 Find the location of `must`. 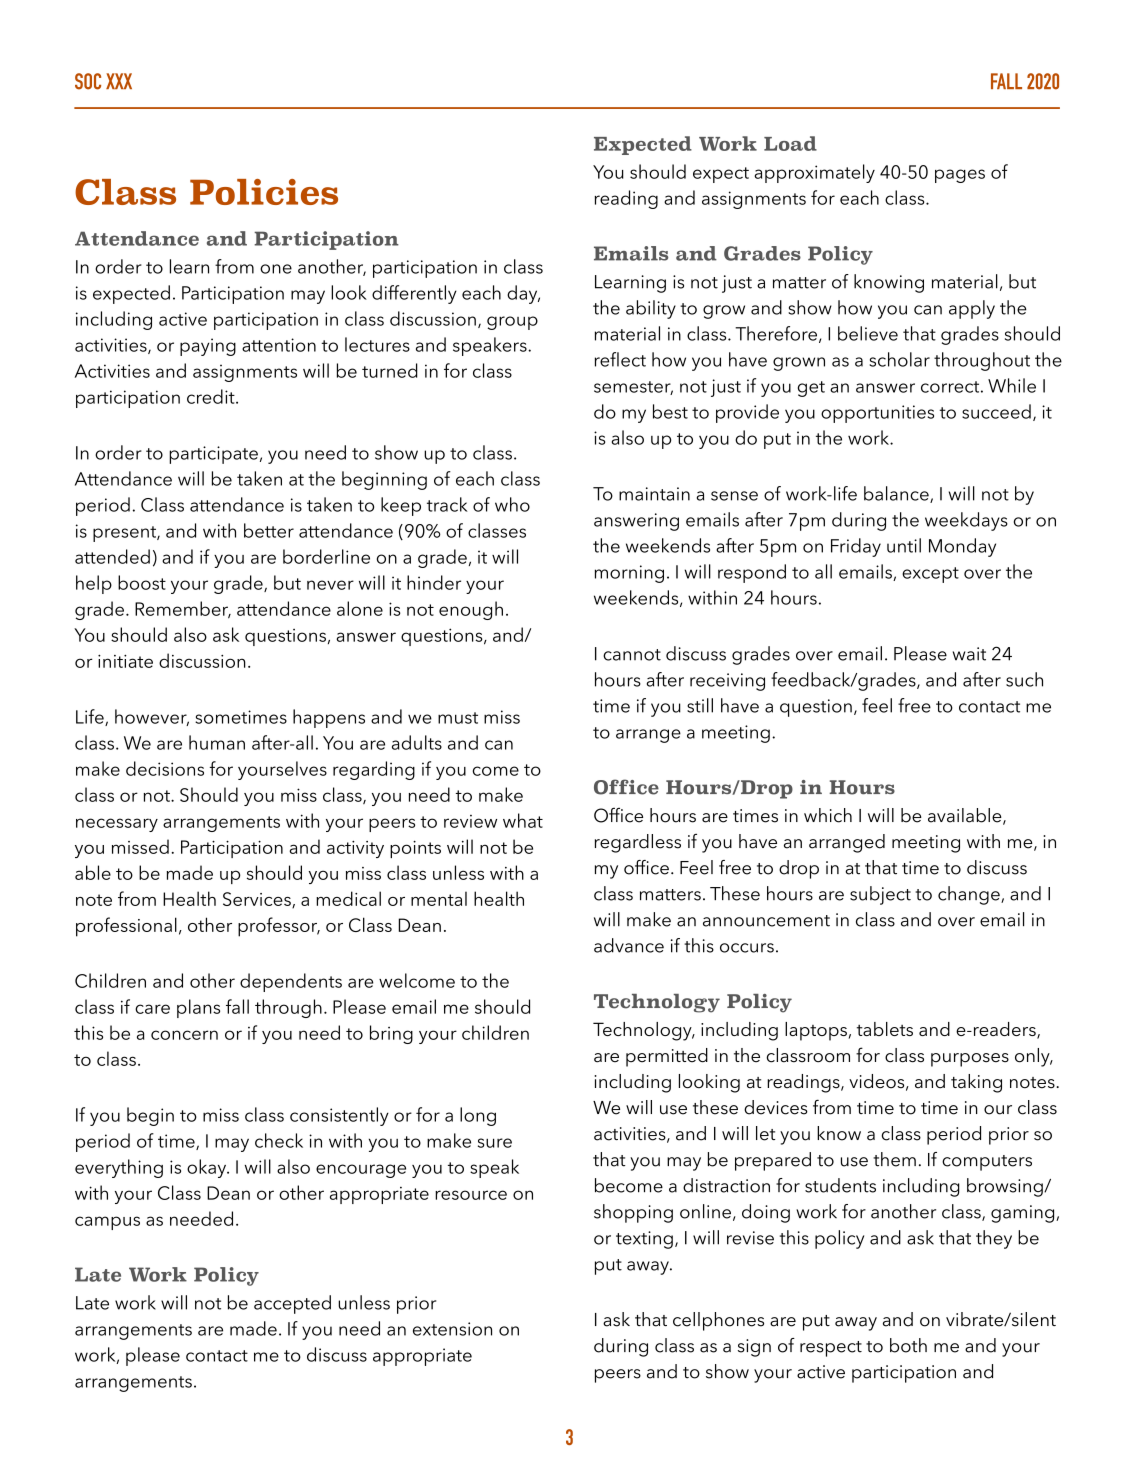

must is located at coordinates (458, 718).
